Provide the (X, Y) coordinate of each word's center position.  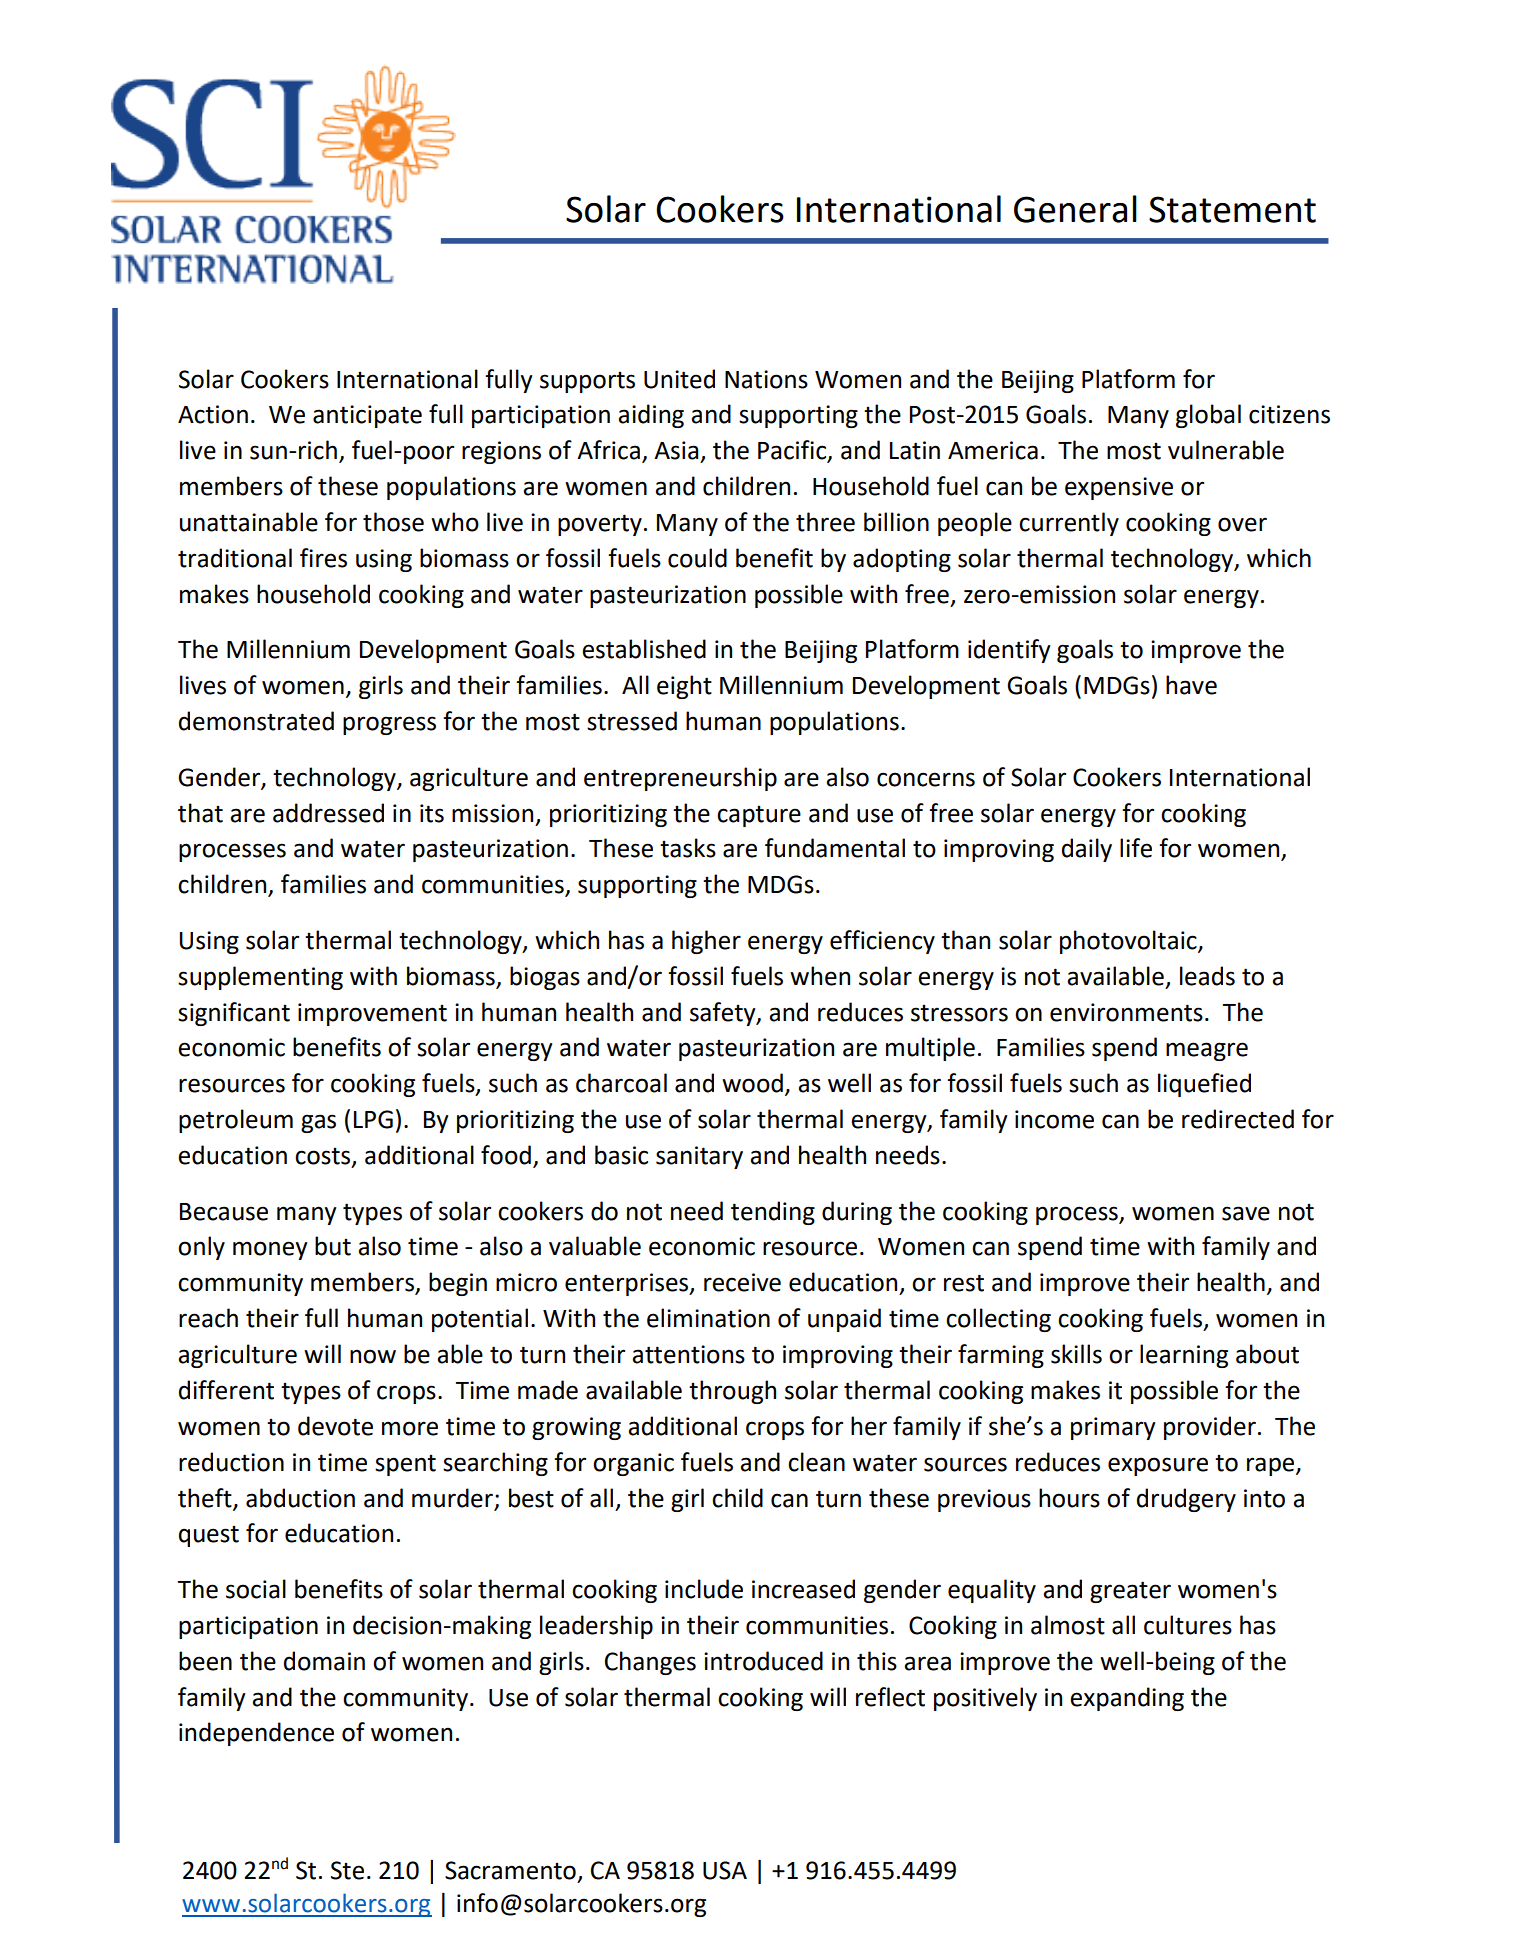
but (333, 1246)
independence (256, 1734)
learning (1184, 1356)
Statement (1232, 209)
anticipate (367, 416)
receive (742, 1282)
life (1136, 848)
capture (759, 816)
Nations (766, 379)
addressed (328, 813)
